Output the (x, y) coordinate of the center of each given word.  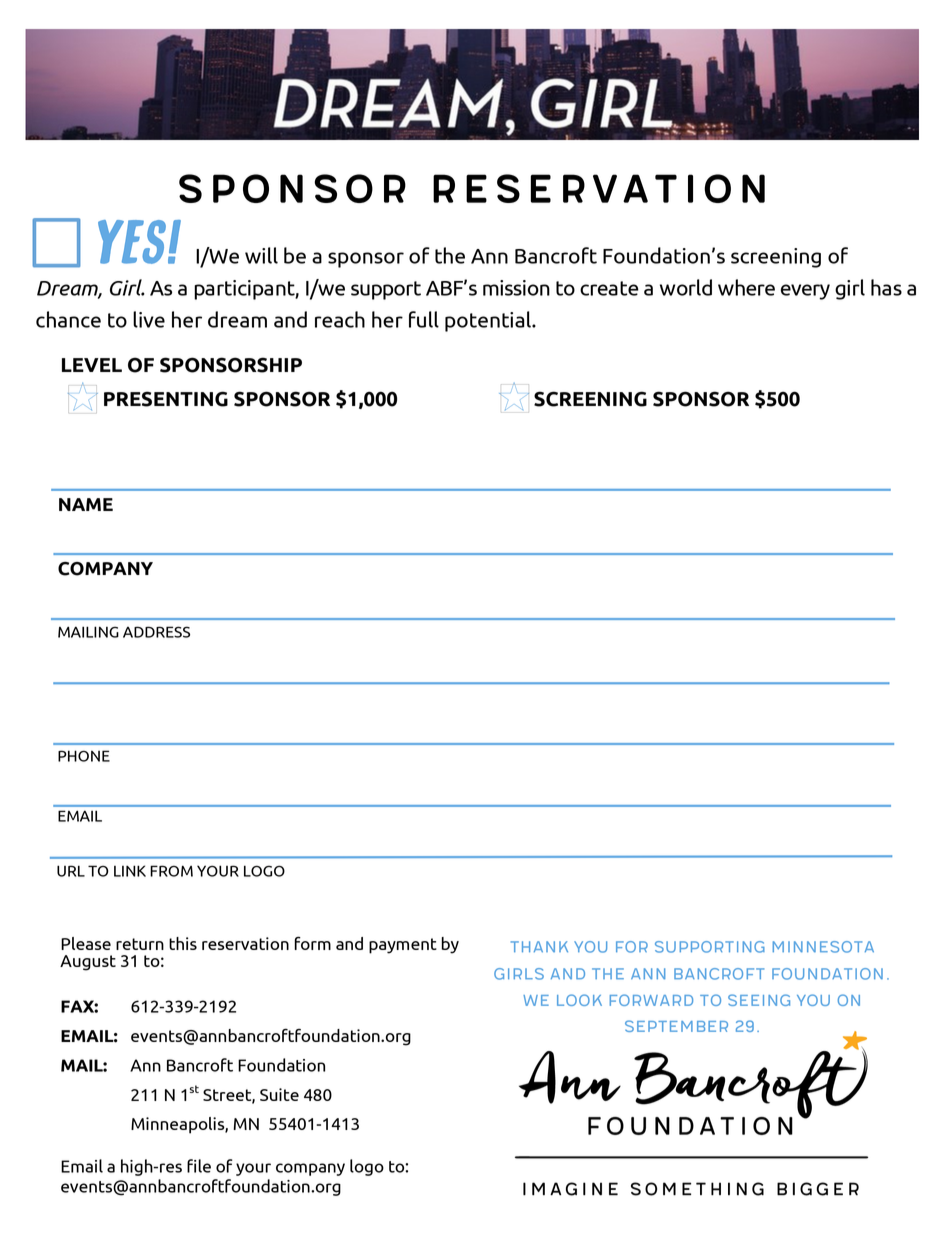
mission (516, 288)
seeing (759, 1000)
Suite (279, 1094)
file (199, 1166)
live (149, 319)
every (805, 292)
